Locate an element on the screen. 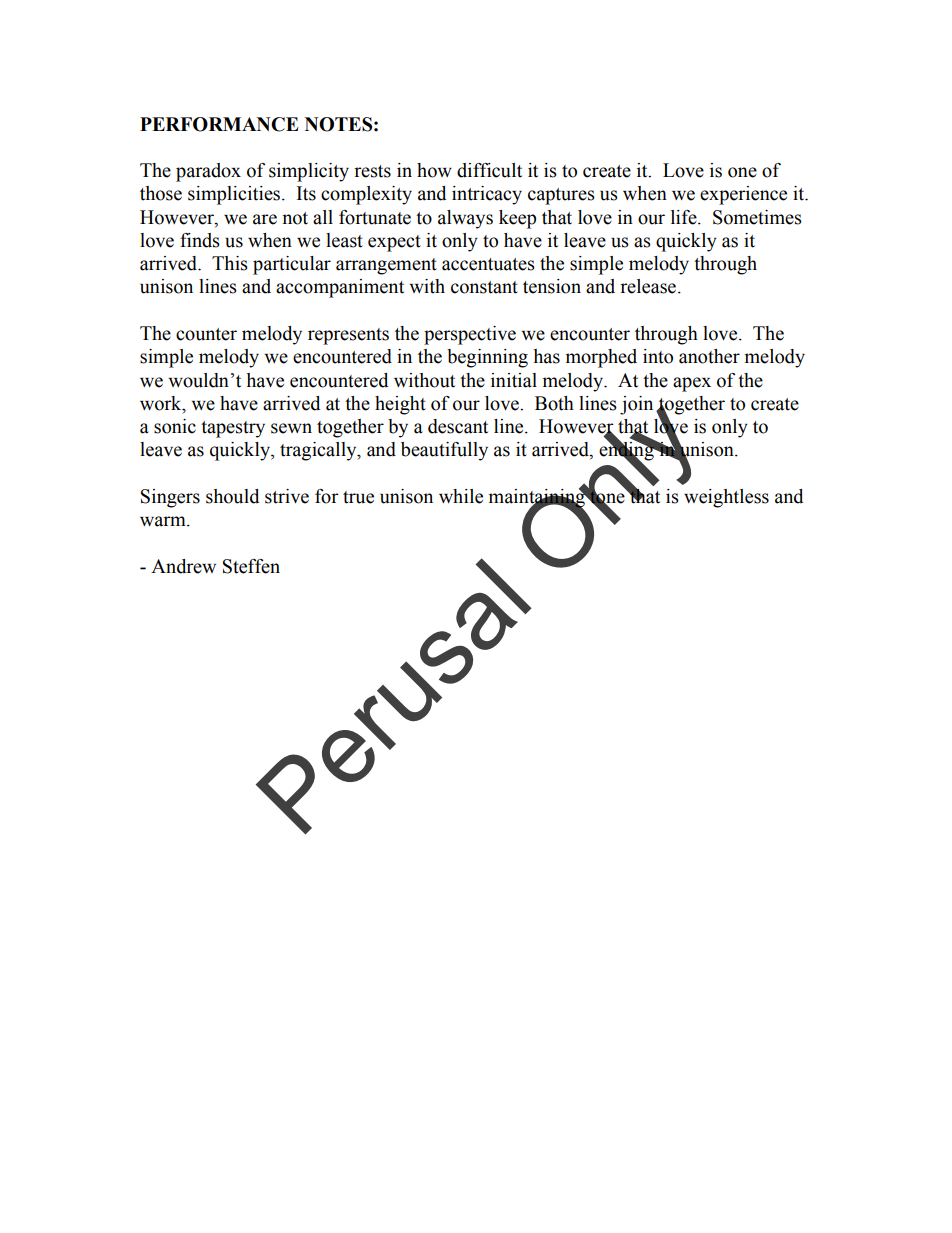 The image size is (952, 1233). This is located at coordinates (230, 263).
